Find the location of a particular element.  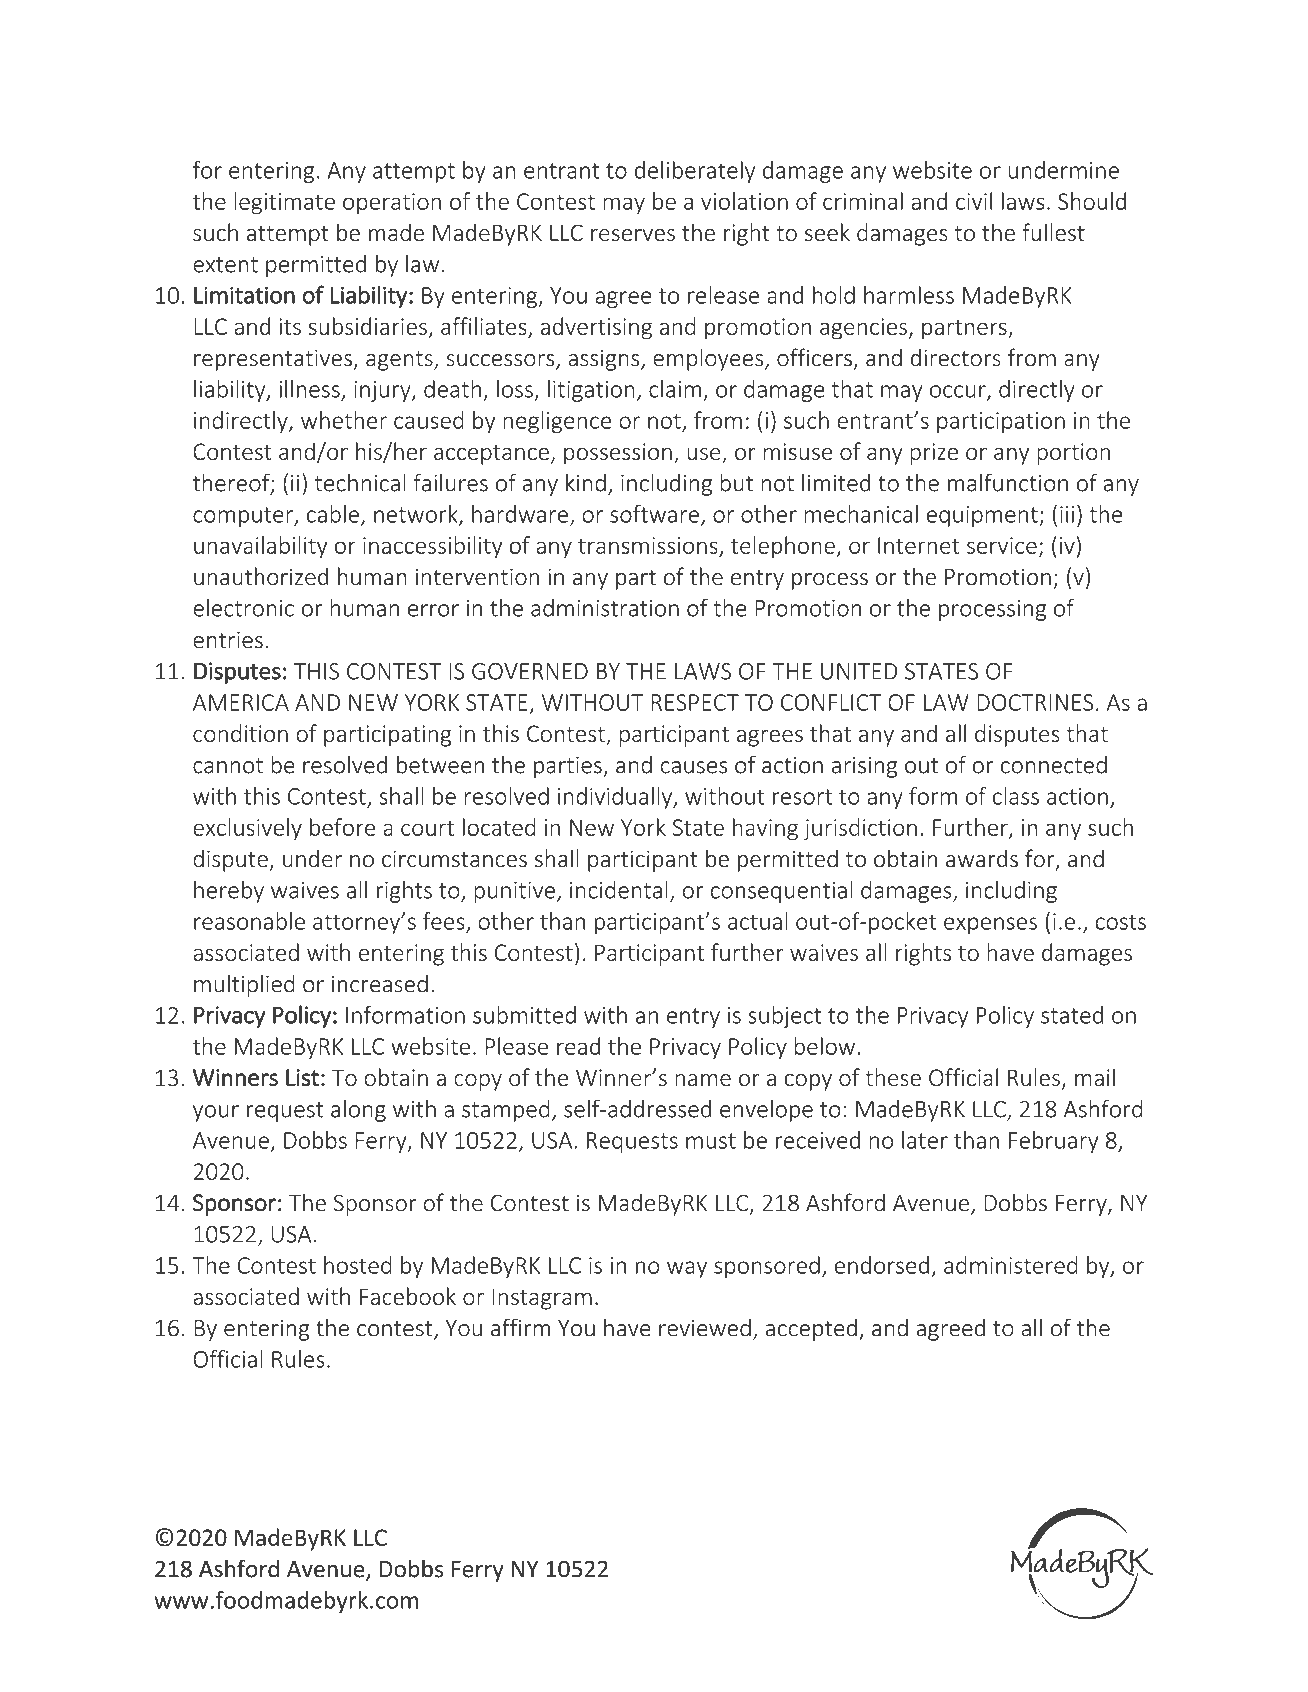

expenses is located at coordinates (990, 925).
